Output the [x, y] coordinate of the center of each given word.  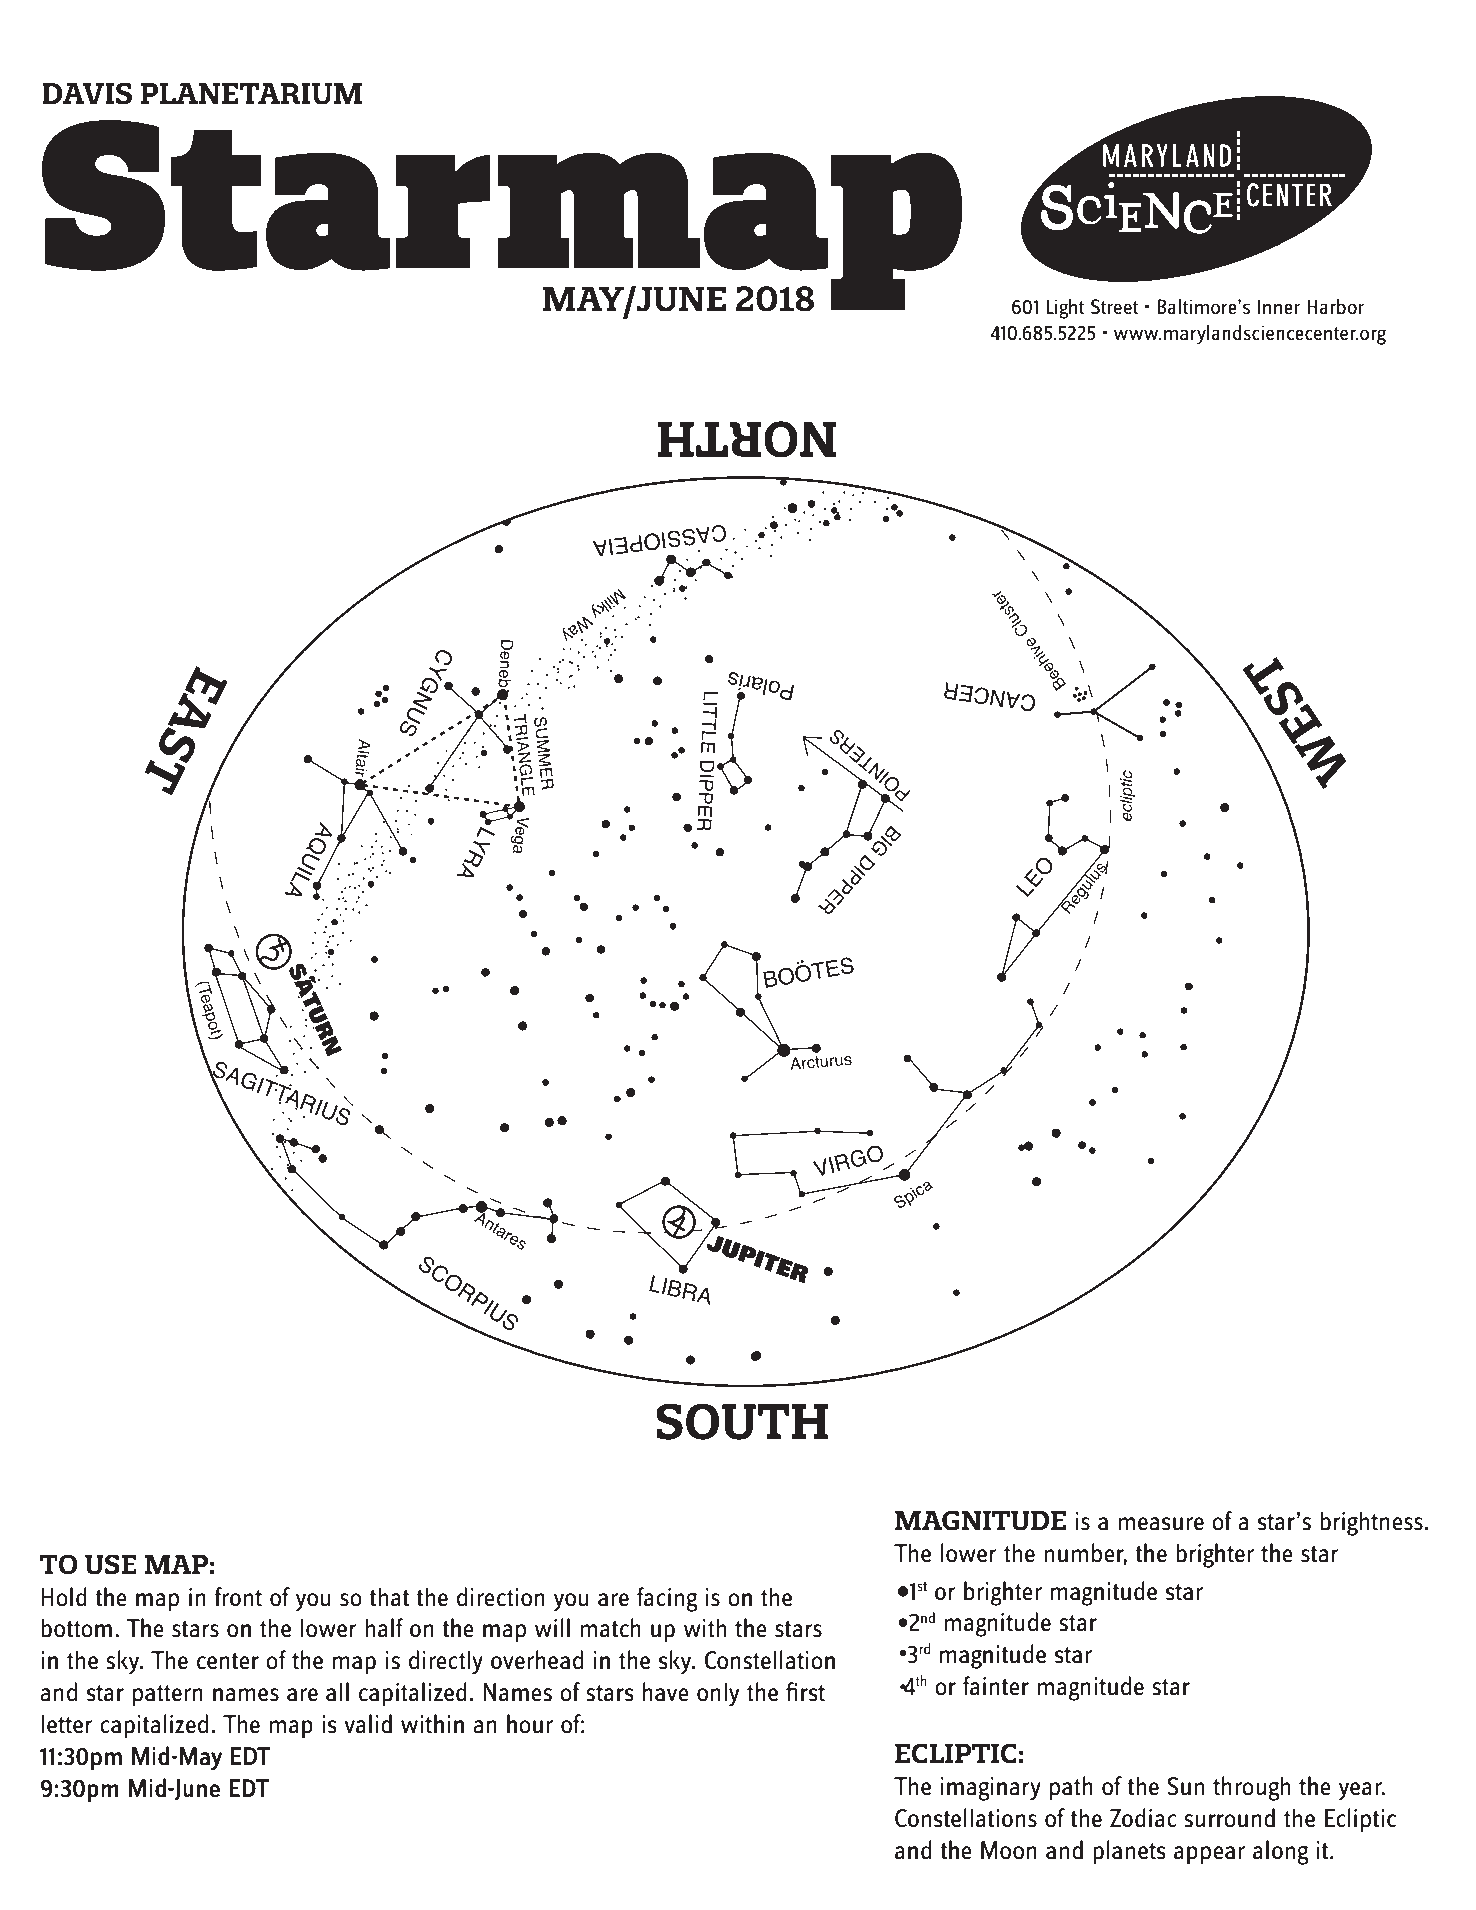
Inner [1279, 306]
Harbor [1335, 306]
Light [1065, 309]
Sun [1185, 1786]
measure [1161, 1524]
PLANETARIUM [251, 94]
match [610, 1628]
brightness [1371, 1523]
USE [111, 1564]
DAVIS [87, 94]
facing [667, 1599]
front [238, 1597]
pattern [168, 1696]
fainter [996, 1686]
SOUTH [742, 1421]
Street [1114, 306]
